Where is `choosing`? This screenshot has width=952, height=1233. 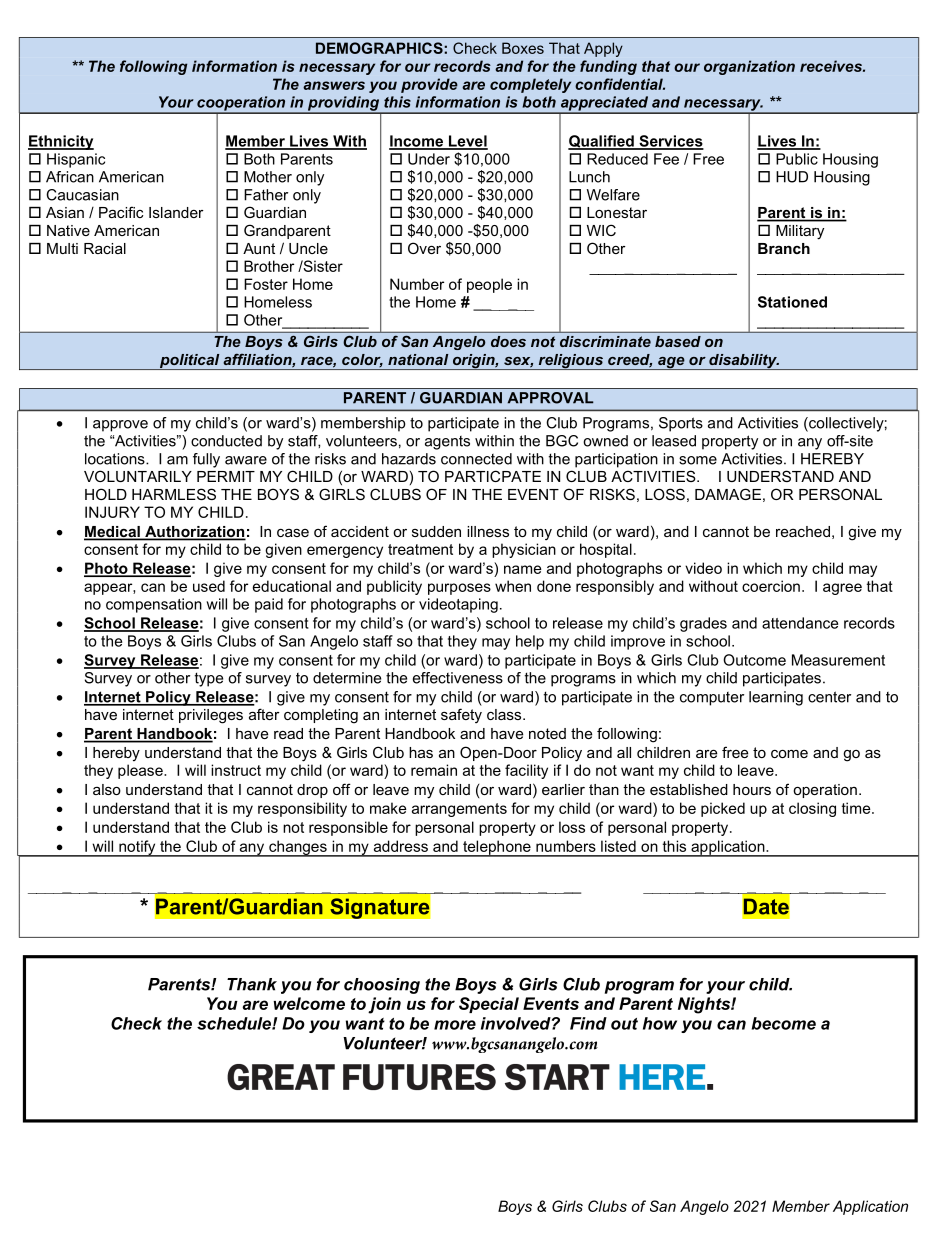 choosing is located at coordinates (382, 986).
